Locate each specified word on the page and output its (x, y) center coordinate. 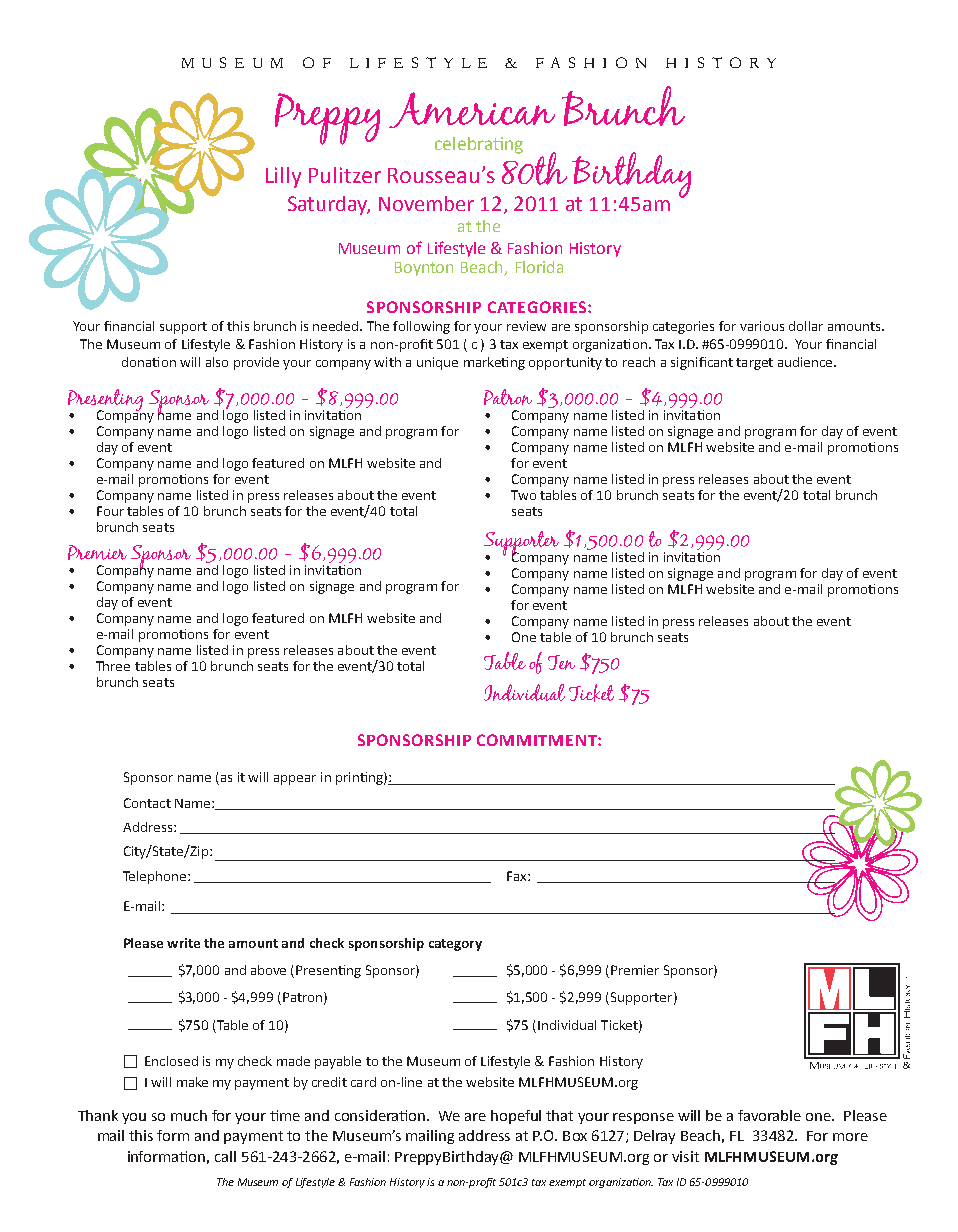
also (217, 362)
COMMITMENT (538, 740)
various (762, 326)
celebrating (479, 145)
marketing (494, 363)
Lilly (283, 177)
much (189, 1115)
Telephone (156, 877)
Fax (518, 876)
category (455, 945)
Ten (561, 662)
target (754, 364)
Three (113, 666)
